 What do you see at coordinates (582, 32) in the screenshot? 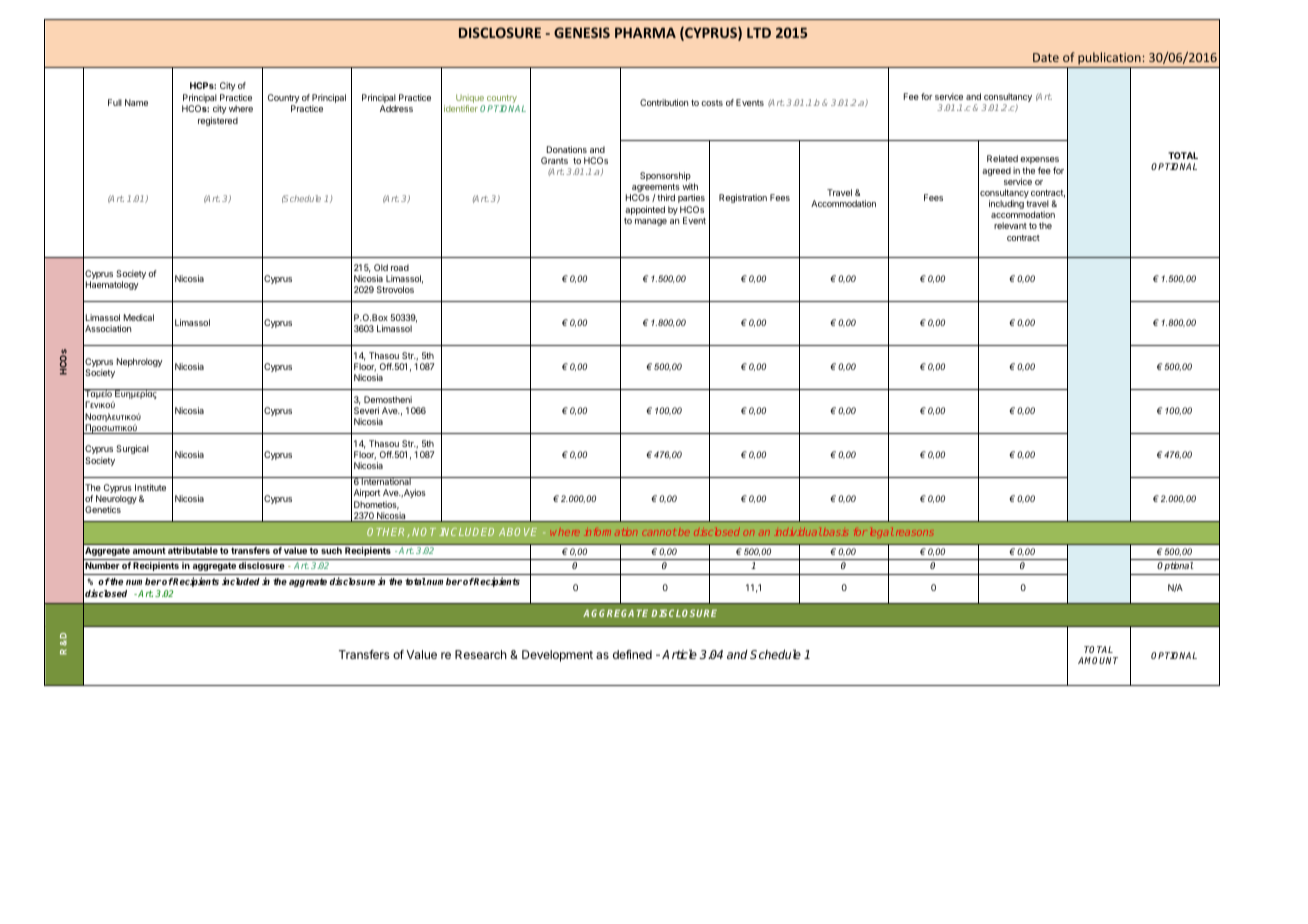
I see `GENESIS` at bounding box center [582, 32].
